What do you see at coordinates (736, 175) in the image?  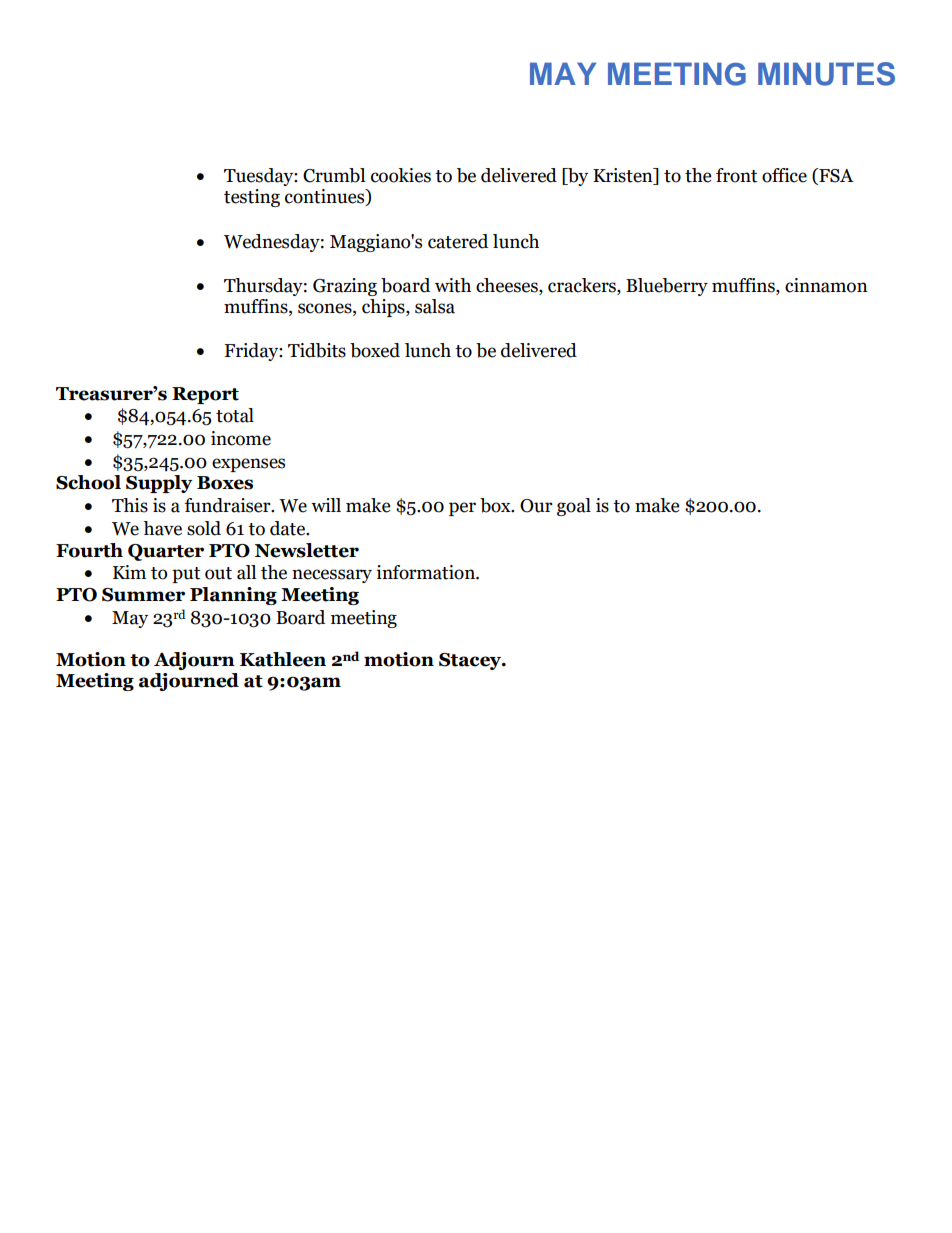 I see `front` at bounding box center [736, 175].
